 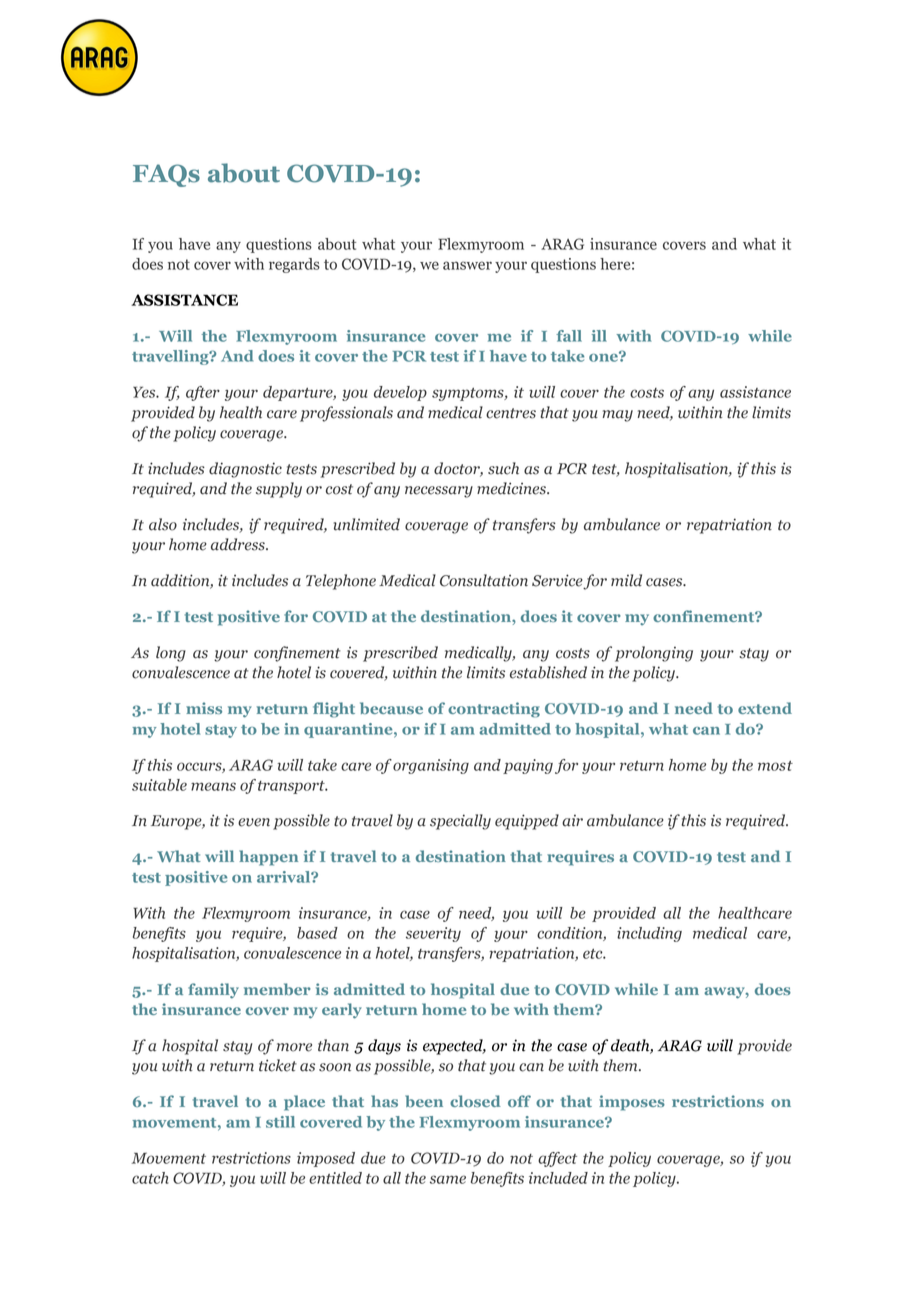 I want to click on extend, so click(x=765, y=708).
